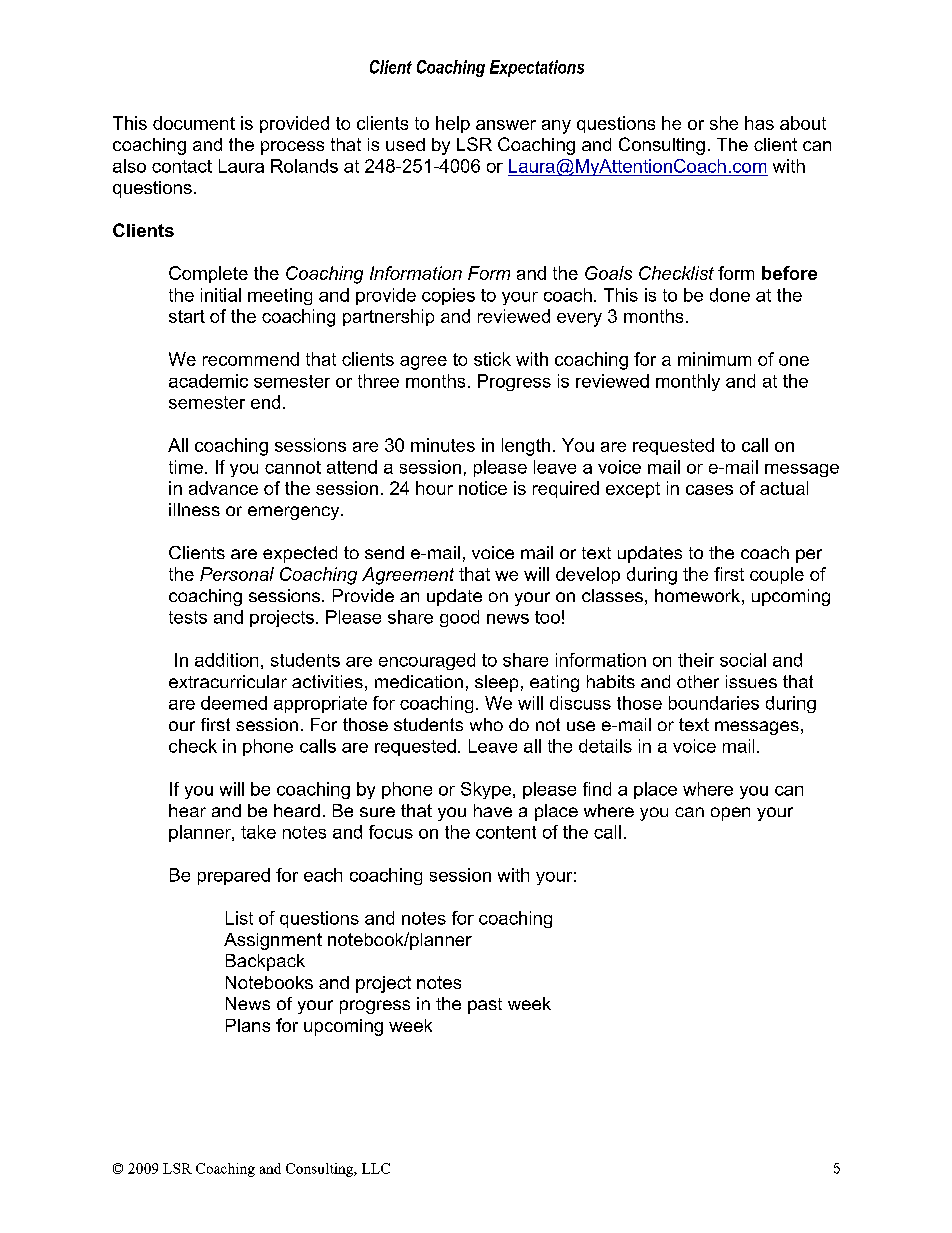  What do you see at coordinates (194, 123) in the screenshot?
I see `document` at bounding box center [194, 123].
